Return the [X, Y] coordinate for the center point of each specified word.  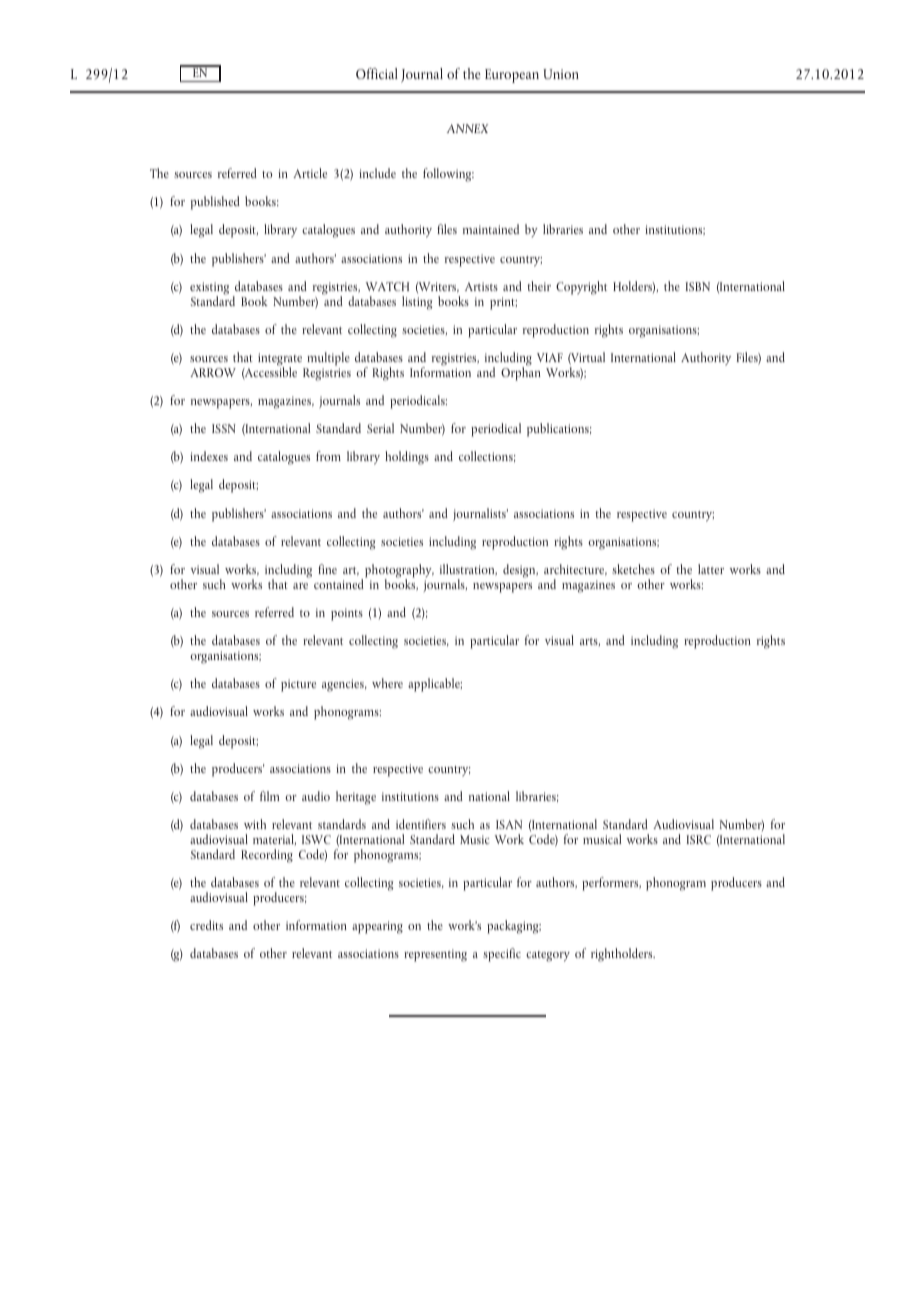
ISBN [697, 286]
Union [561, 74]
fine [327, 569]
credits [206, 925]
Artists [481, 286]
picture [298, 685]
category [548, 956]
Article [310, 173]
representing [435, 955]
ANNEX [467, 128]
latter [711, 569]
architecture [575, 570]
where [387, 683]
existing [209, 289]
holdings [407, 458]
